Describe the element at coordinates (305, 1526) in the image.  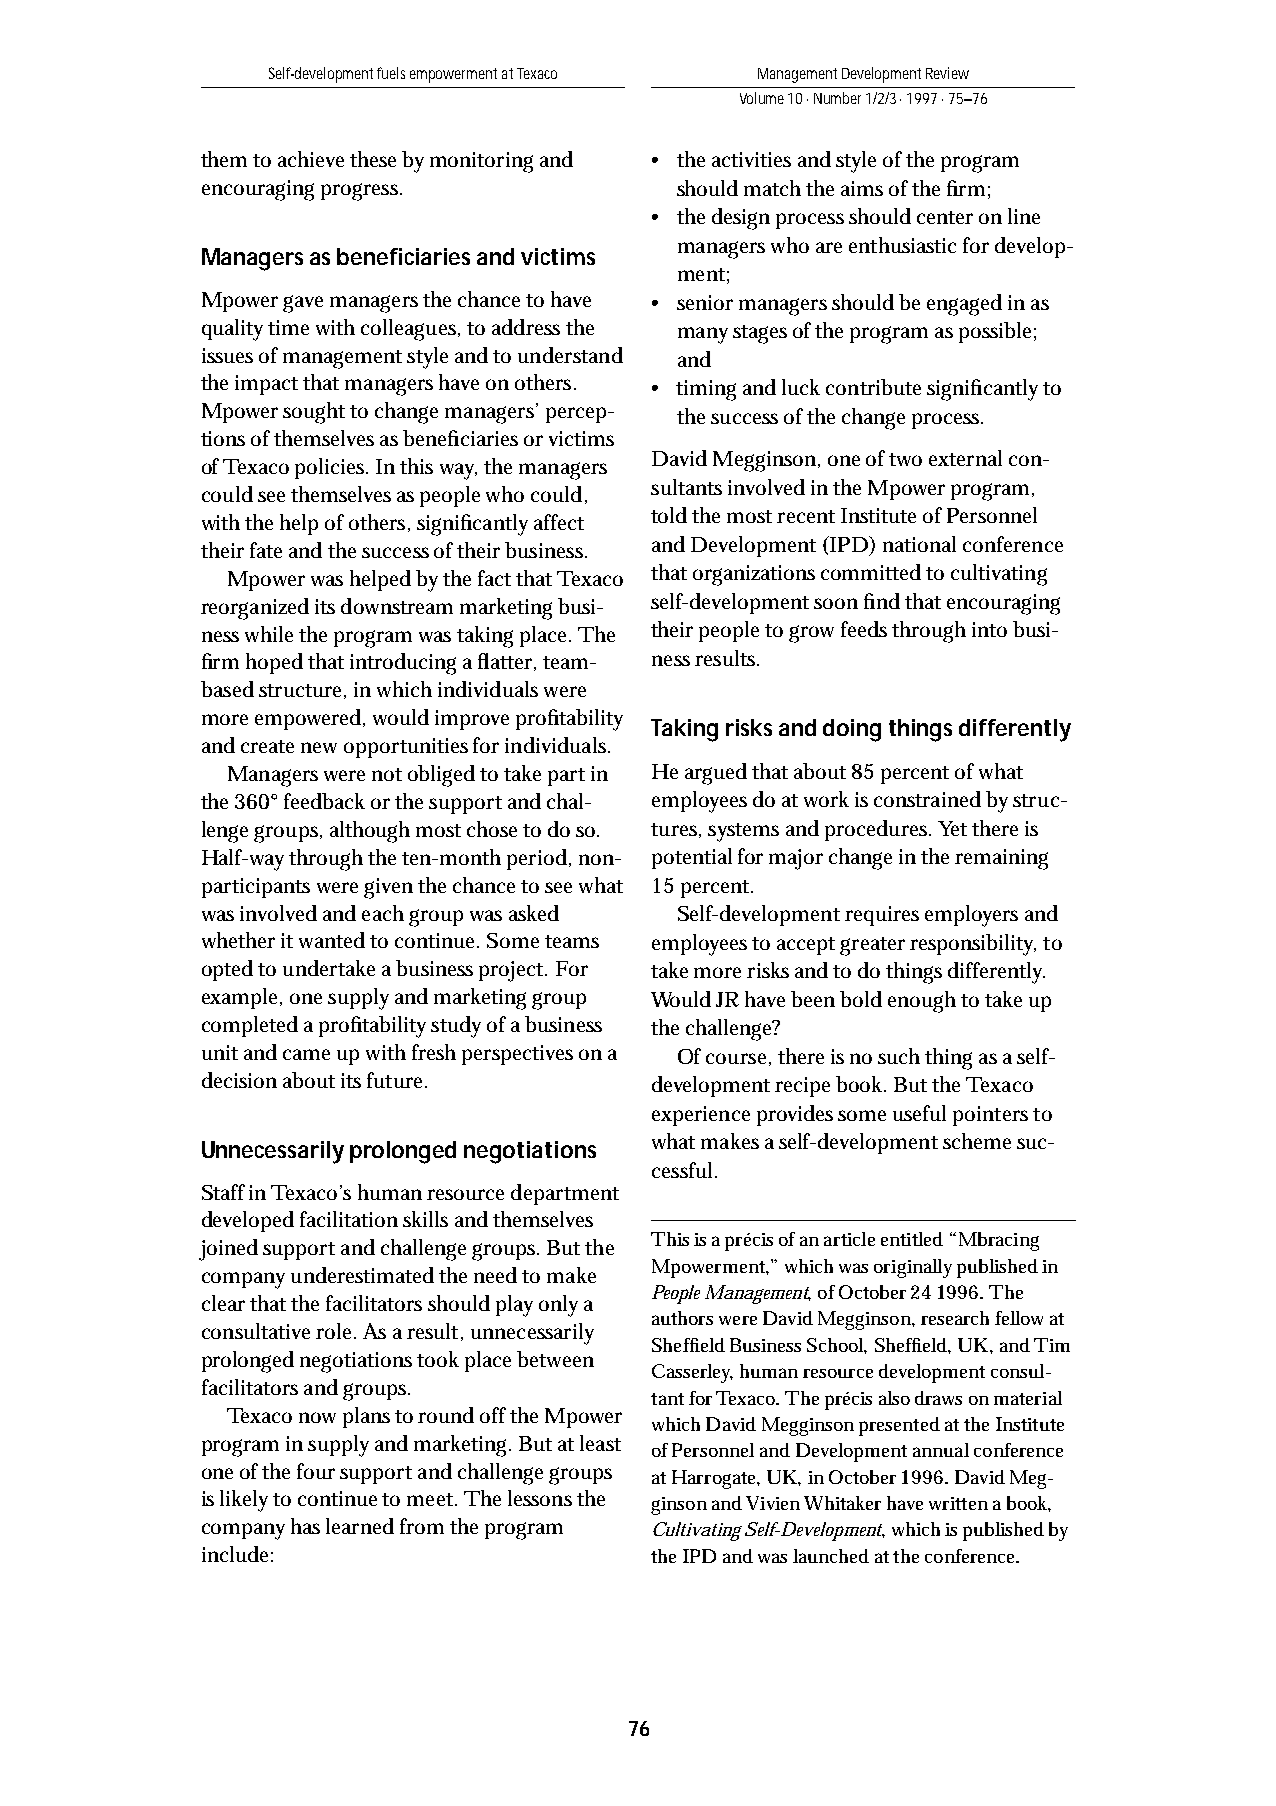
I see `has` at that location.
